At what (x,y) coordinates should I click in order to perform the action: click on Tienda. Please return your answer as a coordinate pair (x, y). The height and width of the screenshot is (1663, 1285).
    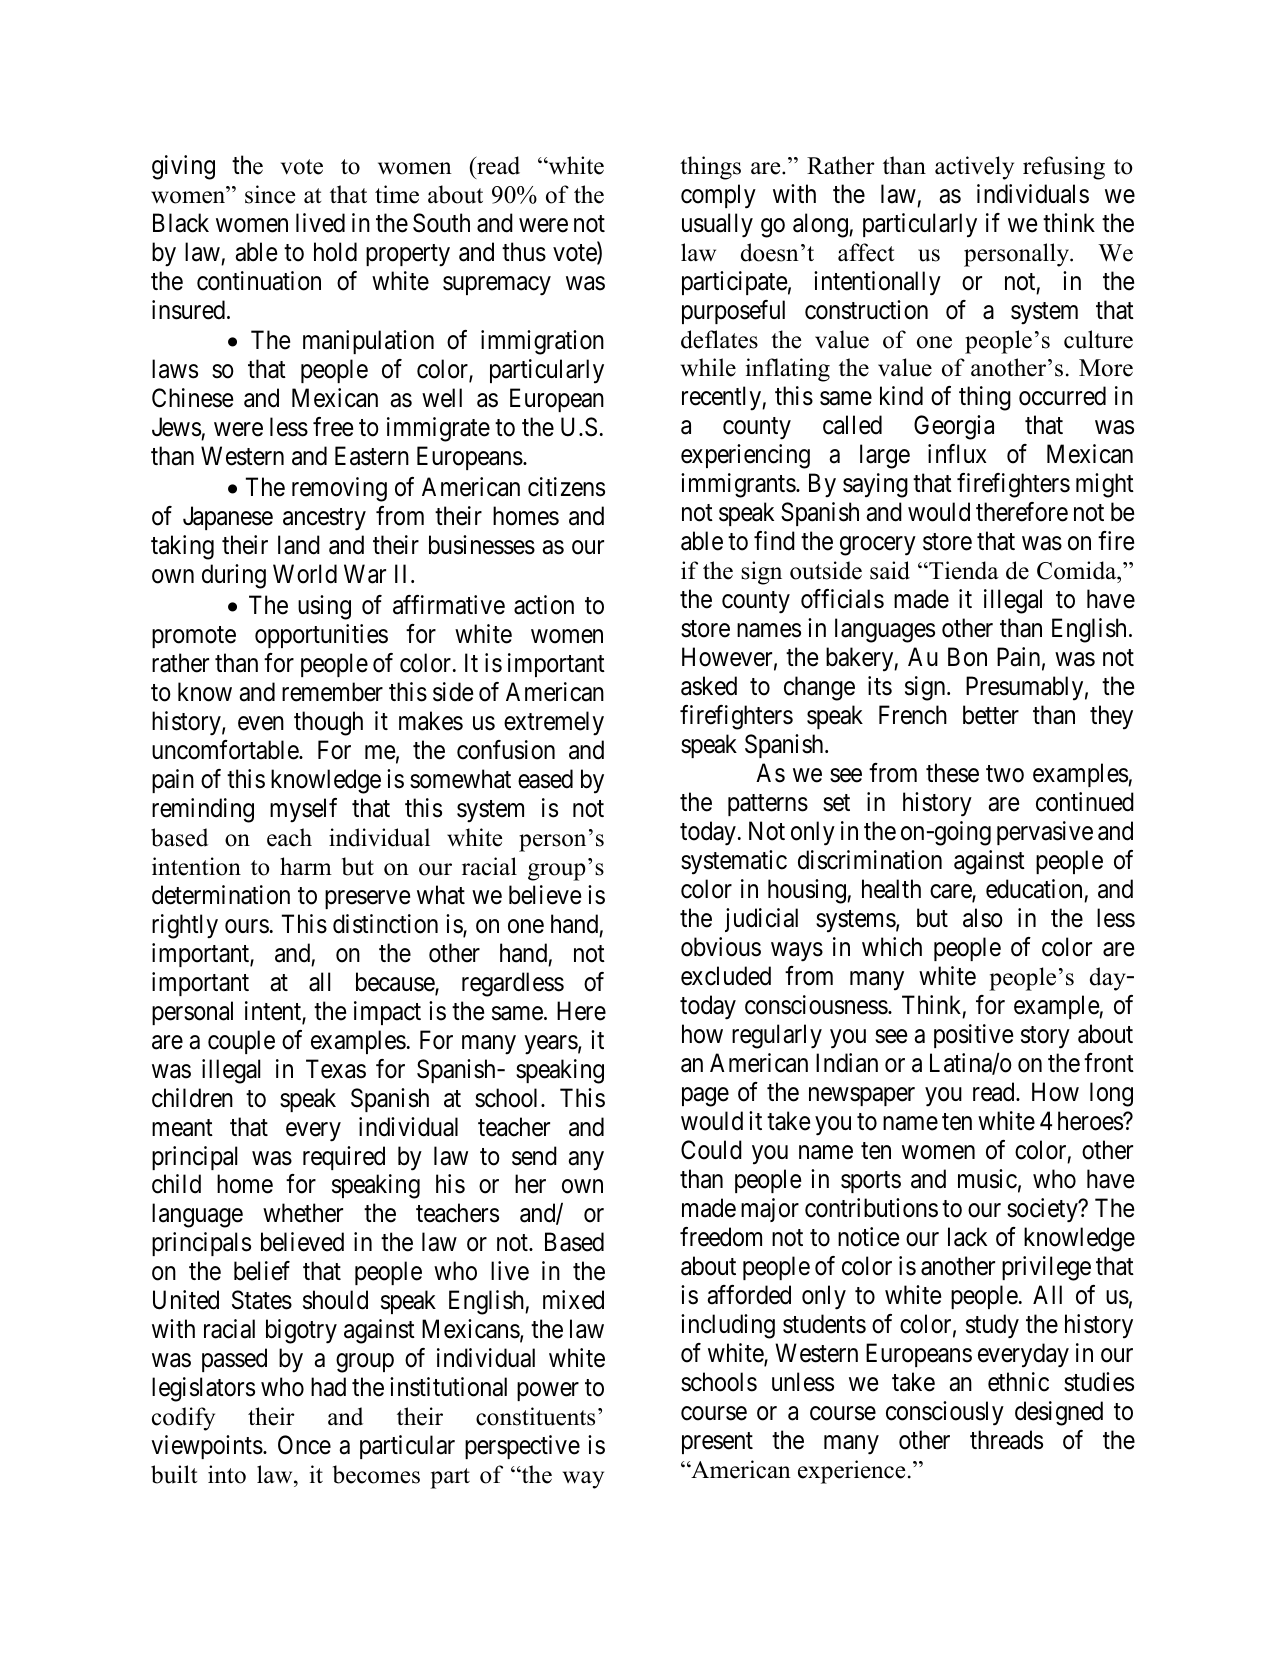
    Looking at the image, I should click on (963, 570).
